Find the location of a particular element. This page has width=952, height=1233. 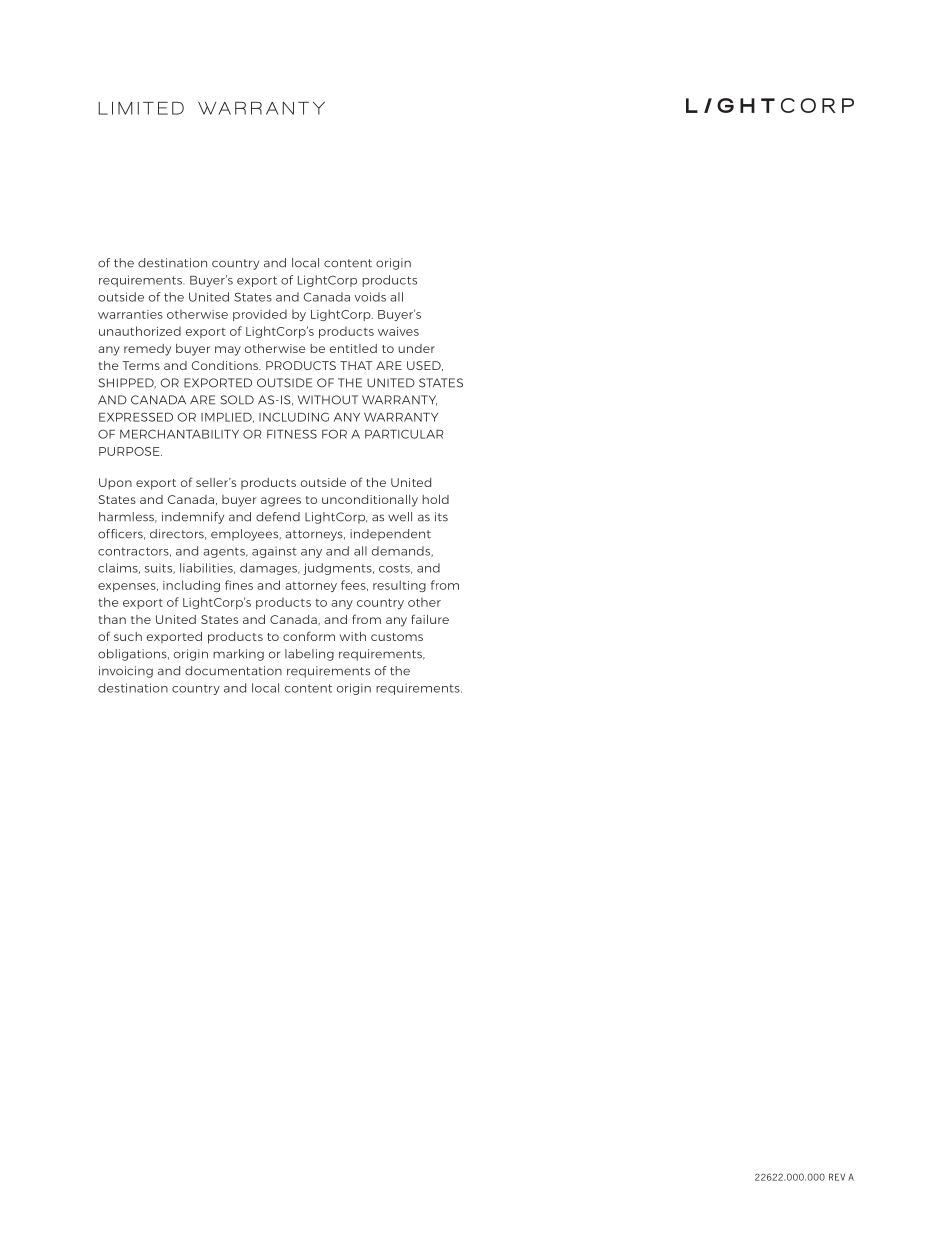

fines is located at coordinates (239, 585).
